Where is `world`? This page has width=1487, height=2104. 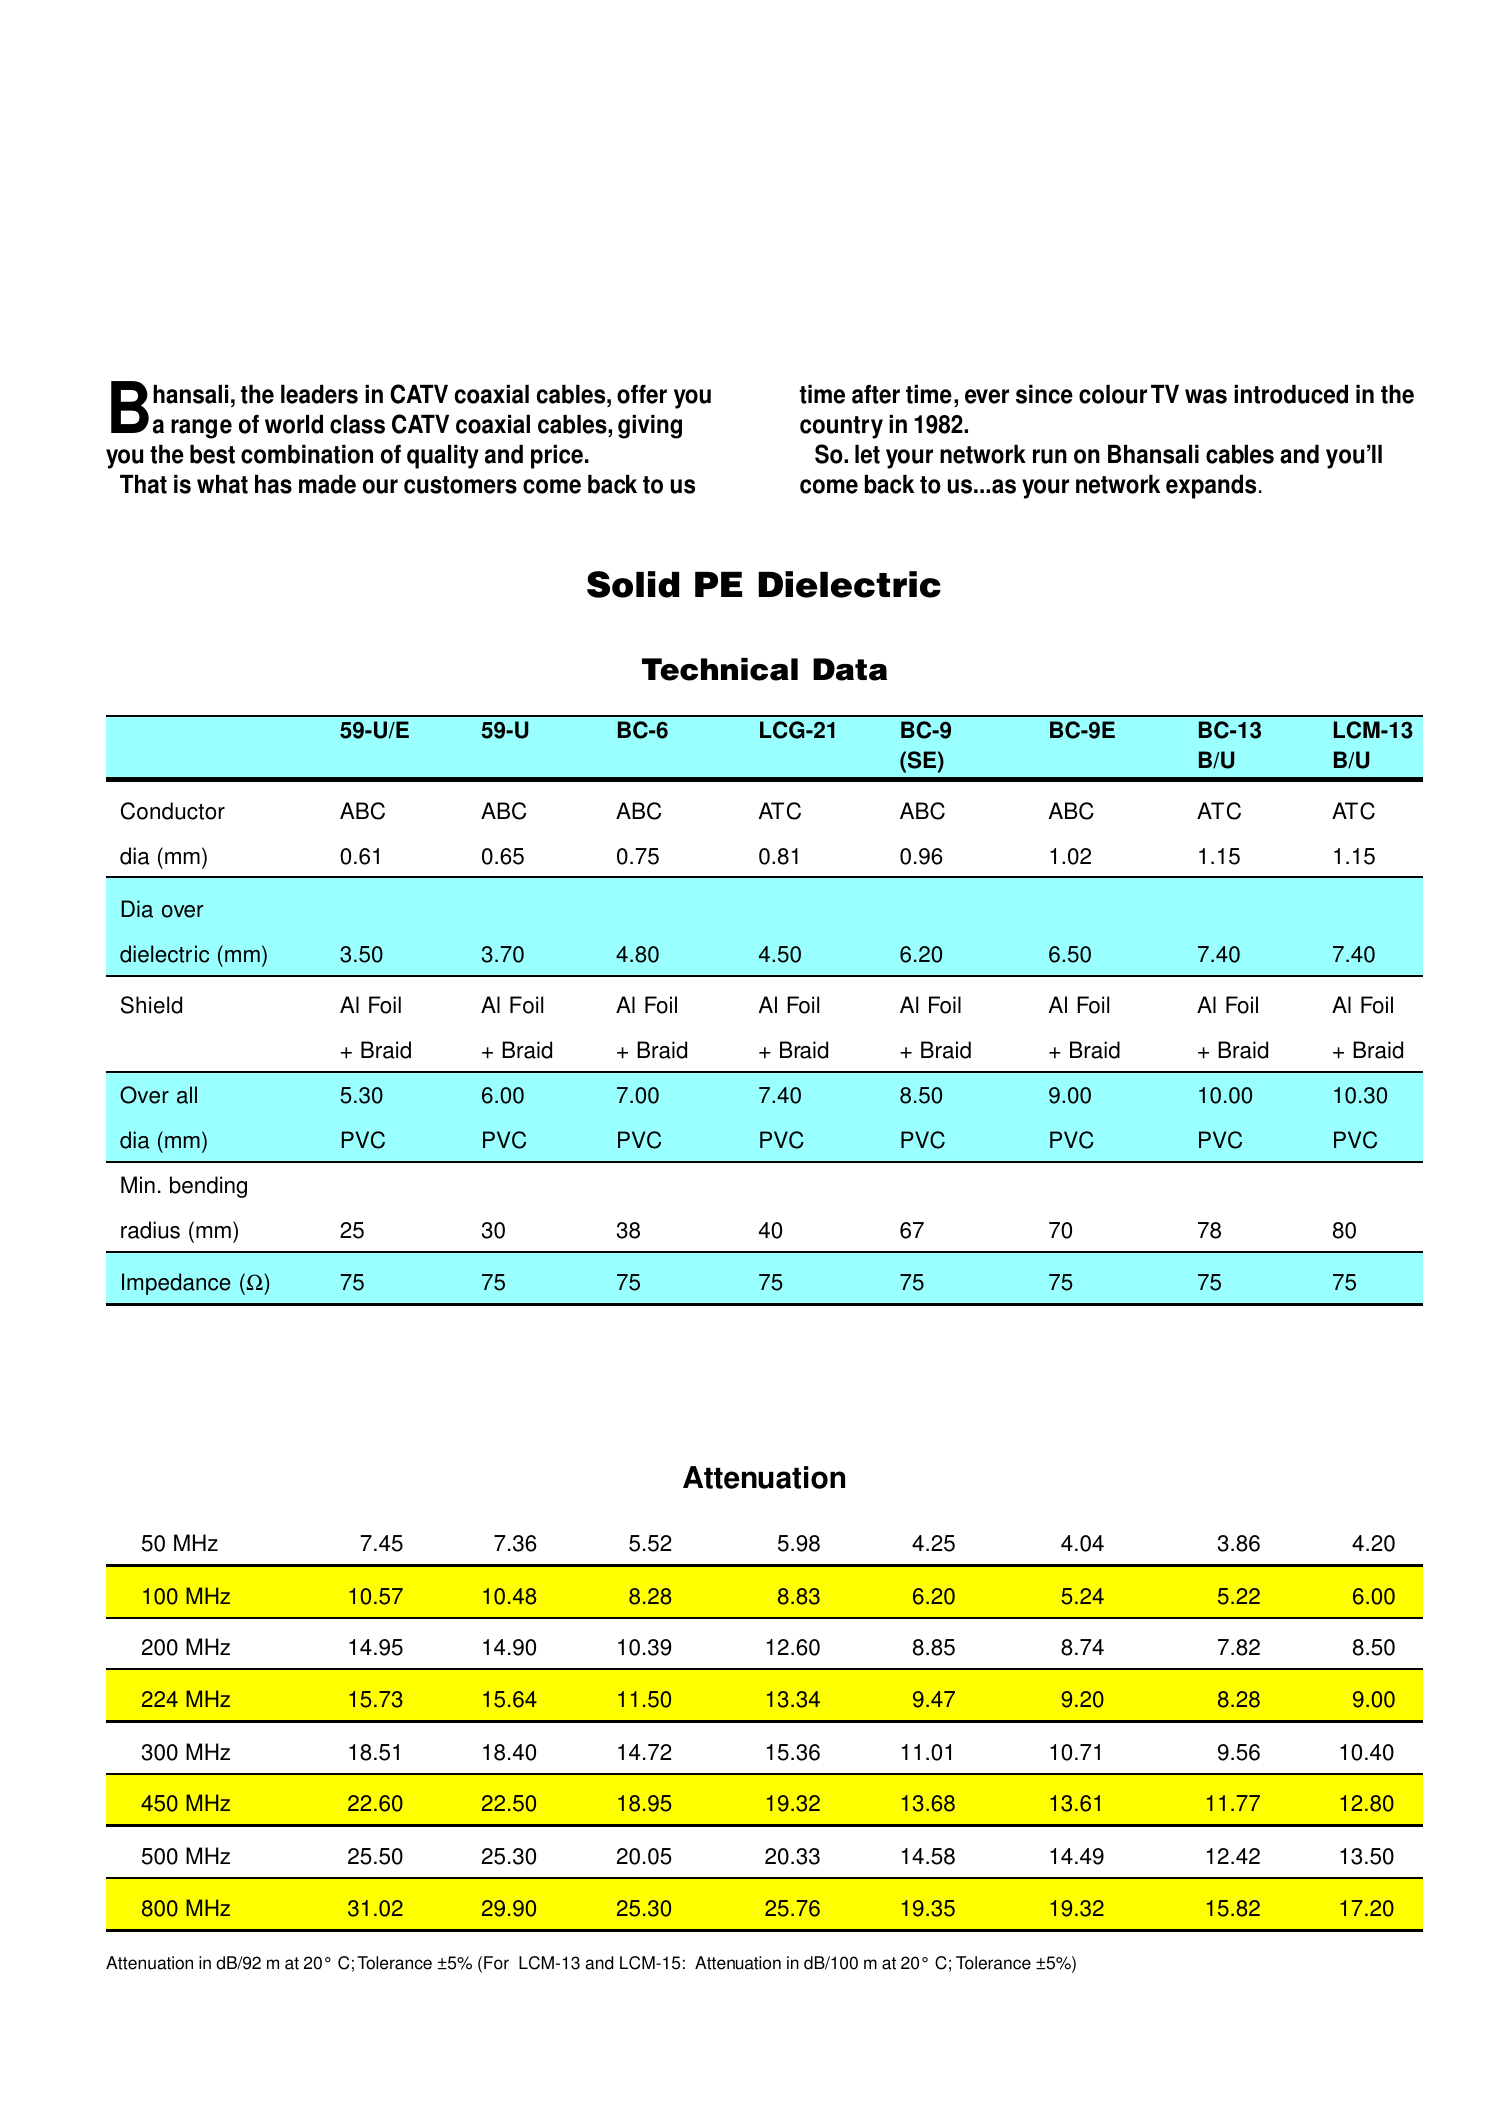
world is located at coordinates (294, 424).
